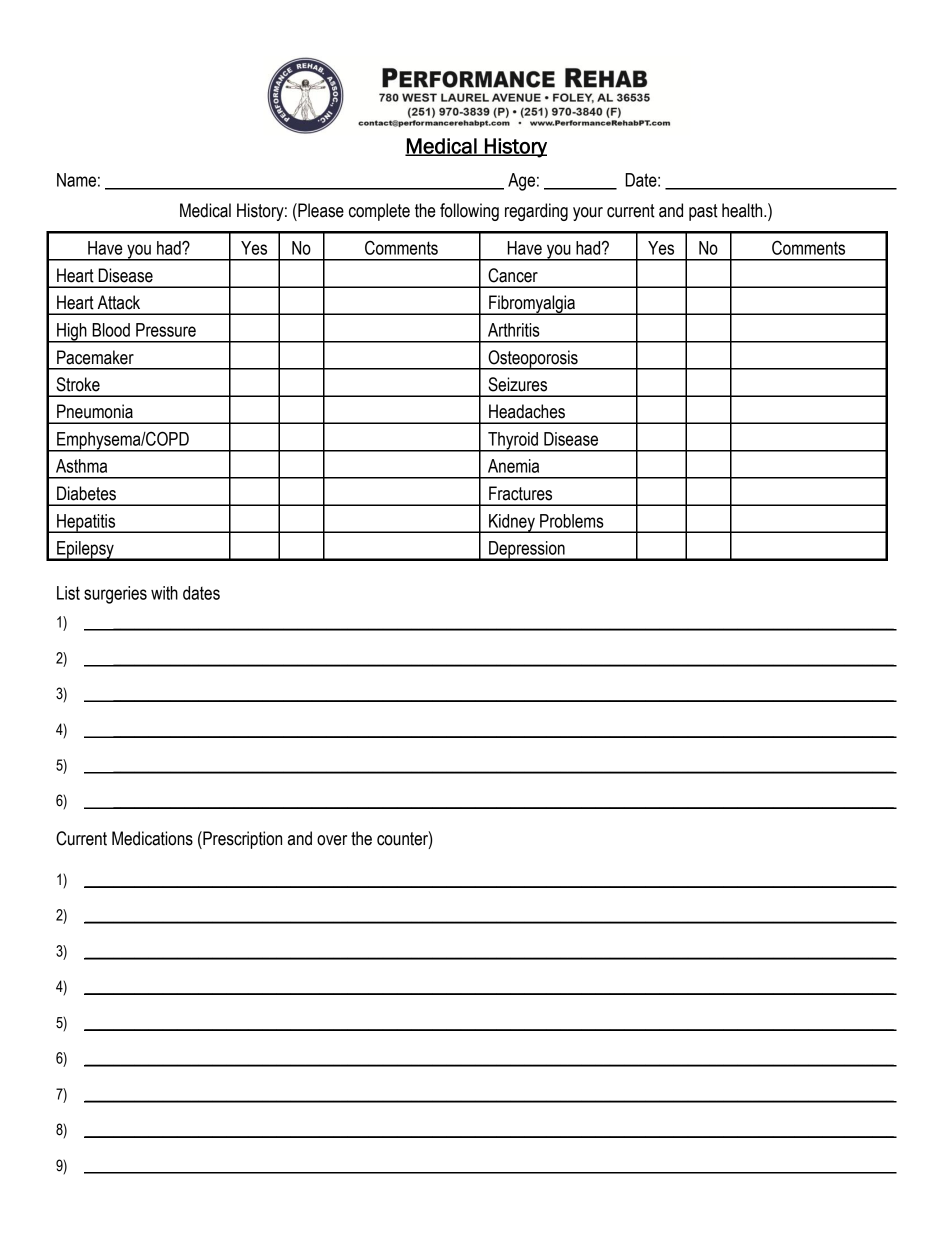 This page has width=952, height=1233. I want to click on Arthritis, so click(514, 330).
